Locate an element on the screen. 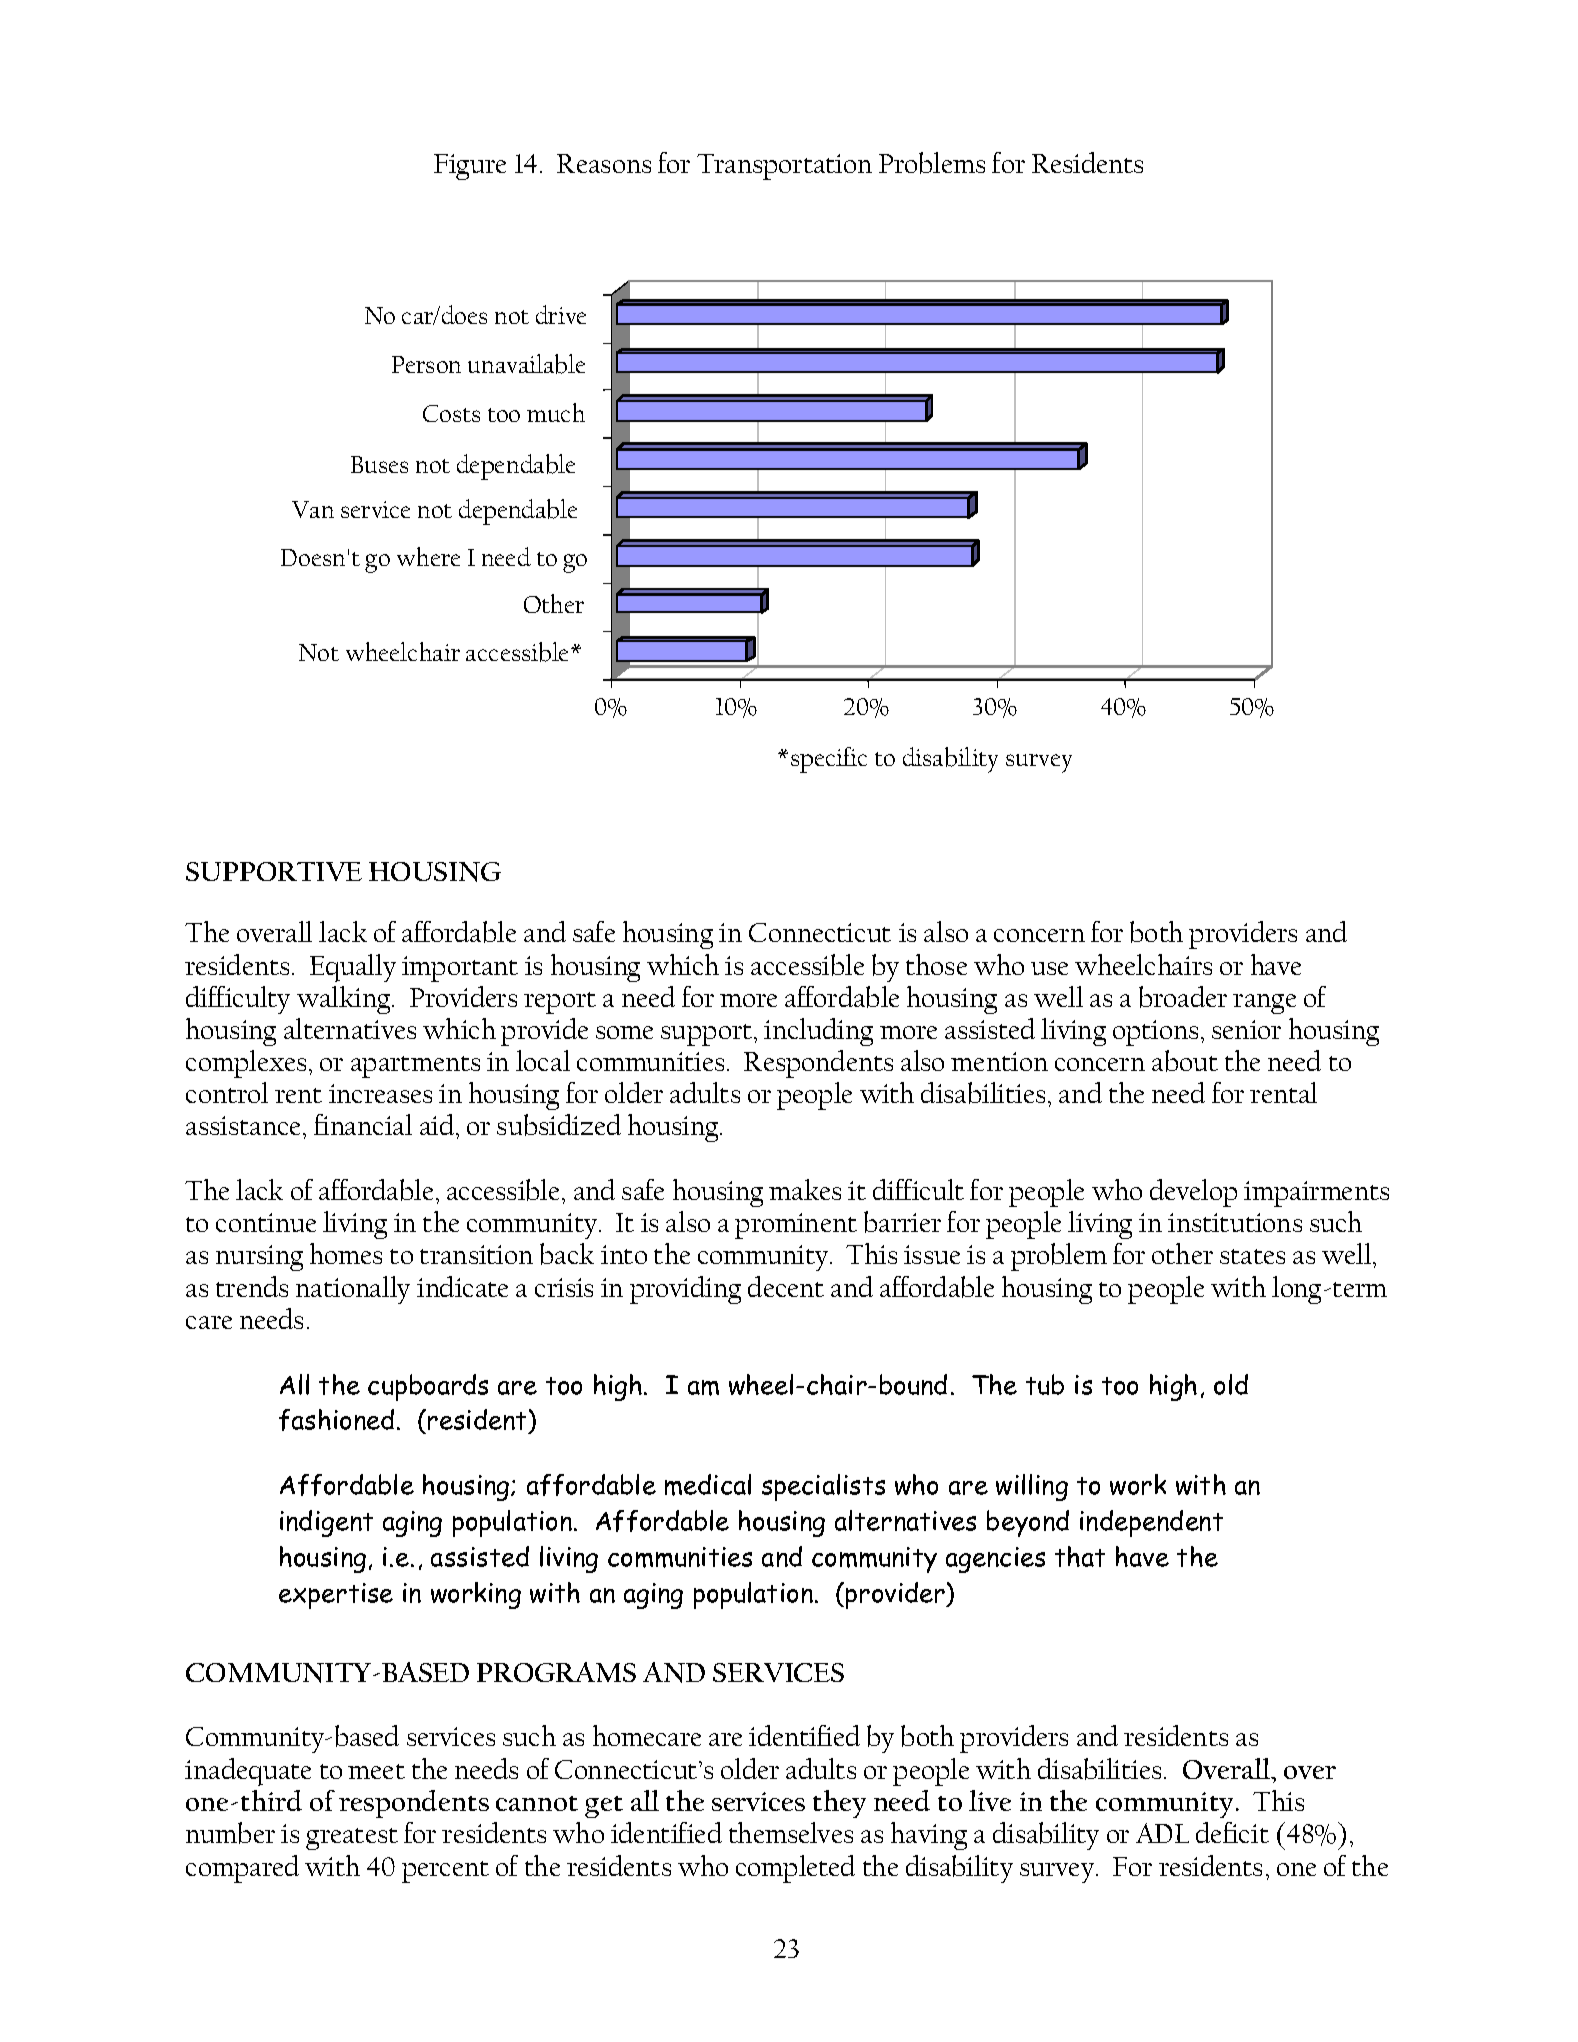 This screenshot has width=1578, height=2042. broader is located at coordinates (1183, 997).
